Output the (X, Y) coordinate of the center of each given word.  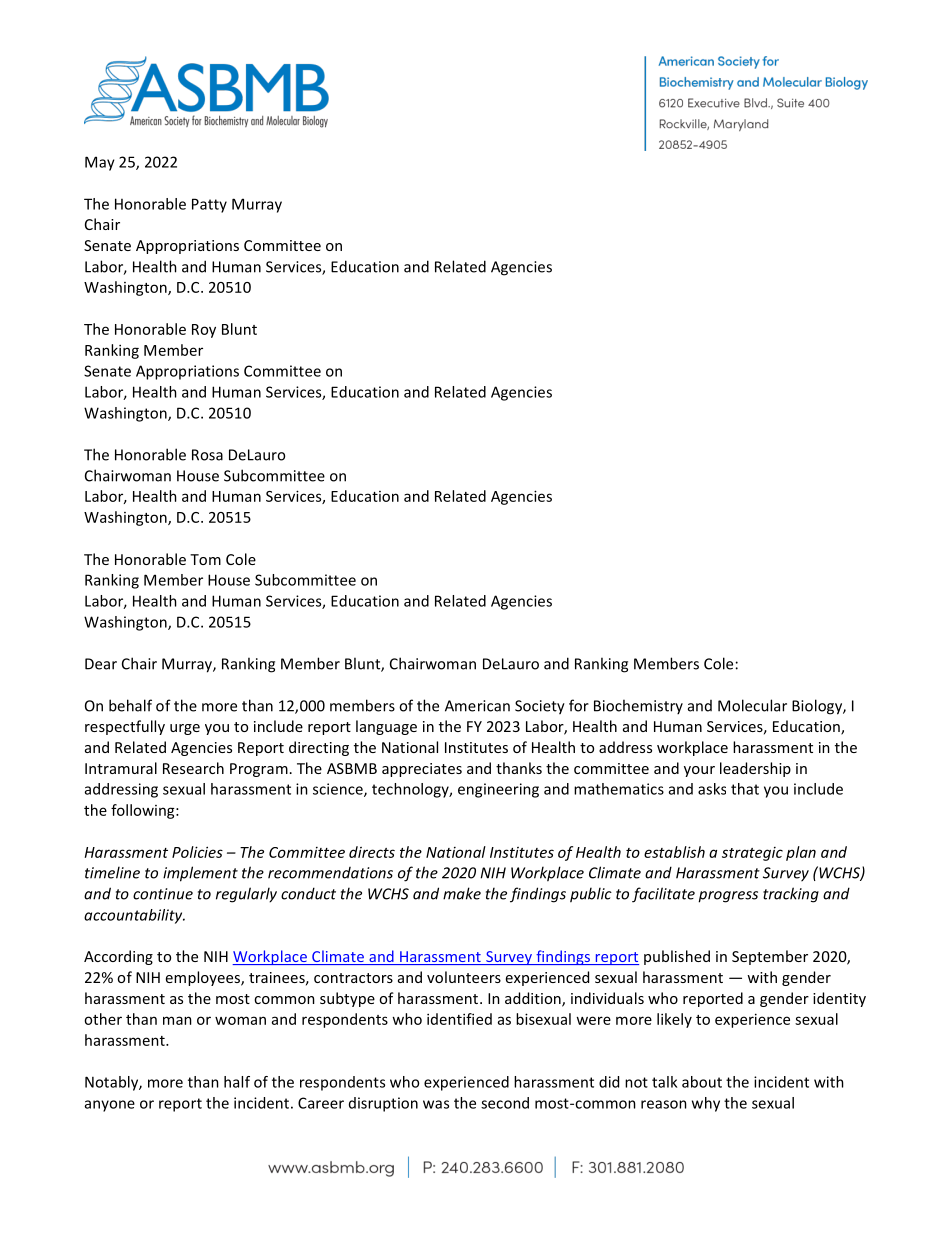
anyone (110, 1106)
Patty (209, 205)
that (745, 789)
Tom (205, 559)
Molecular (752, 705)
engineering (498, 790)
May (100, 163)
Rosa (207, 455)
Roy (204, 331)
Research (193, 768)
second (505, 1103)
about (702, 1082)
